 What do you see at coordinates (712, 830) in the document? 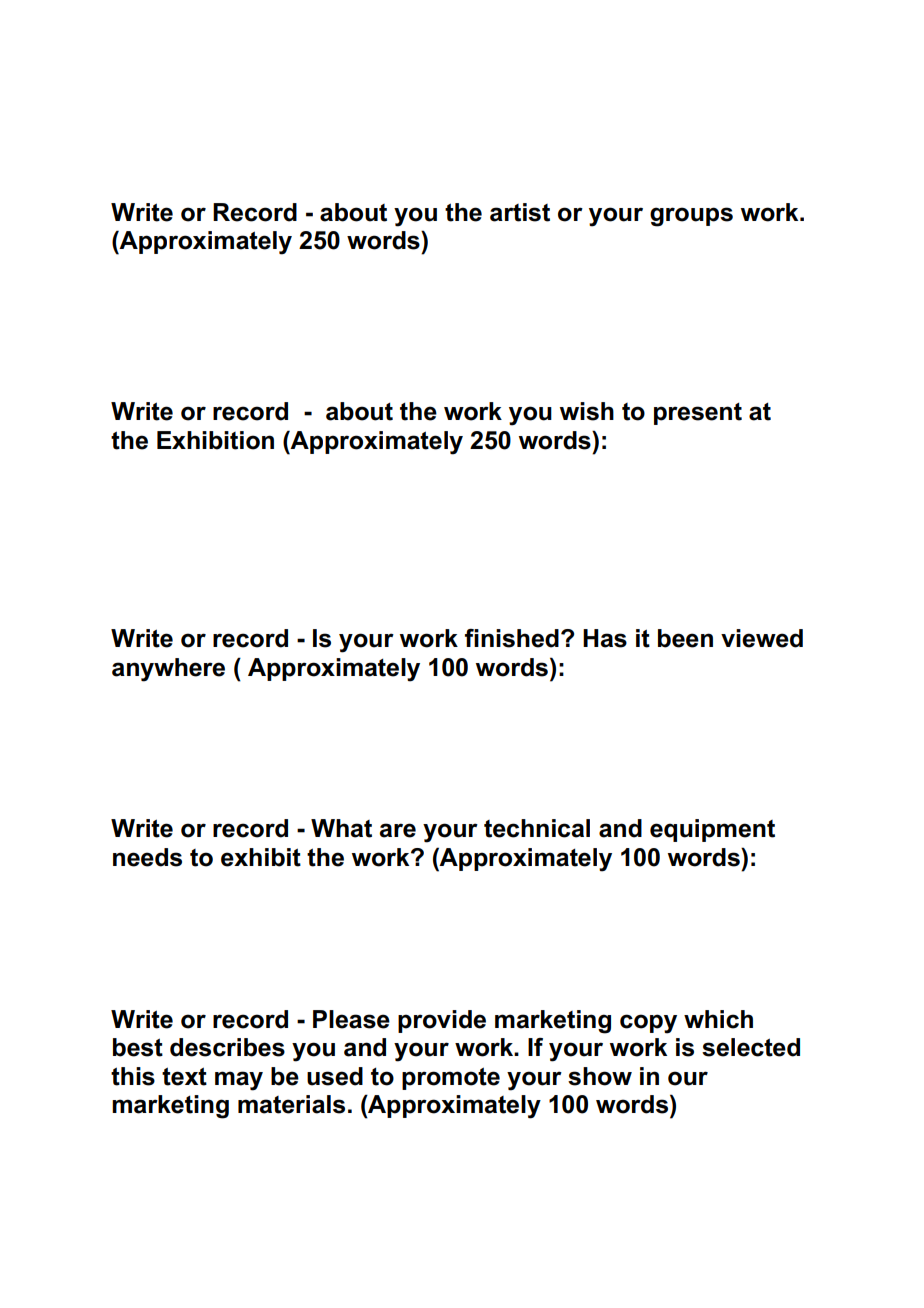
I see `equipment` at bounding box center [712, 830].
